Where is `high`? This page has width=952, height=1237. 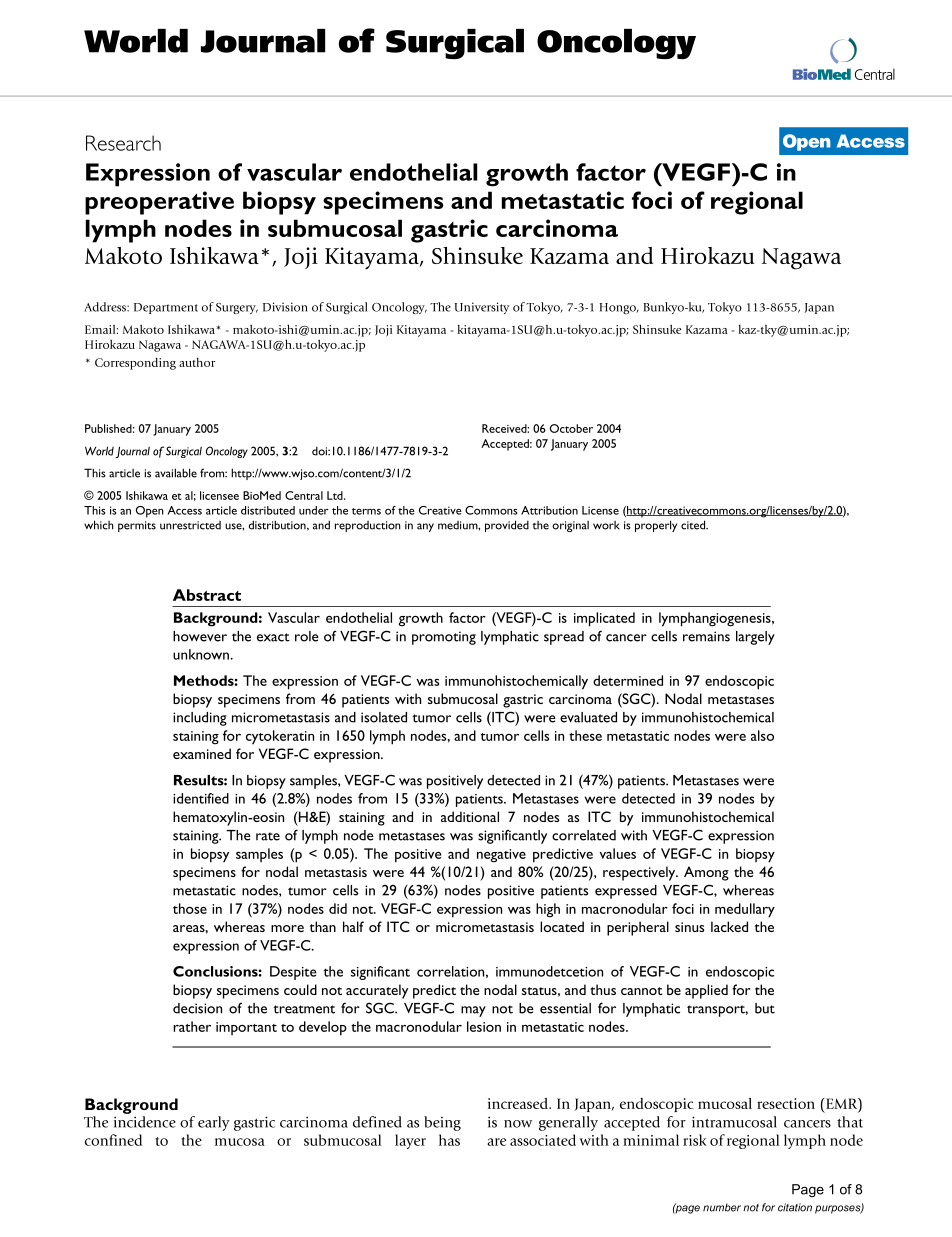
high is located at coordinates (548, 910).
